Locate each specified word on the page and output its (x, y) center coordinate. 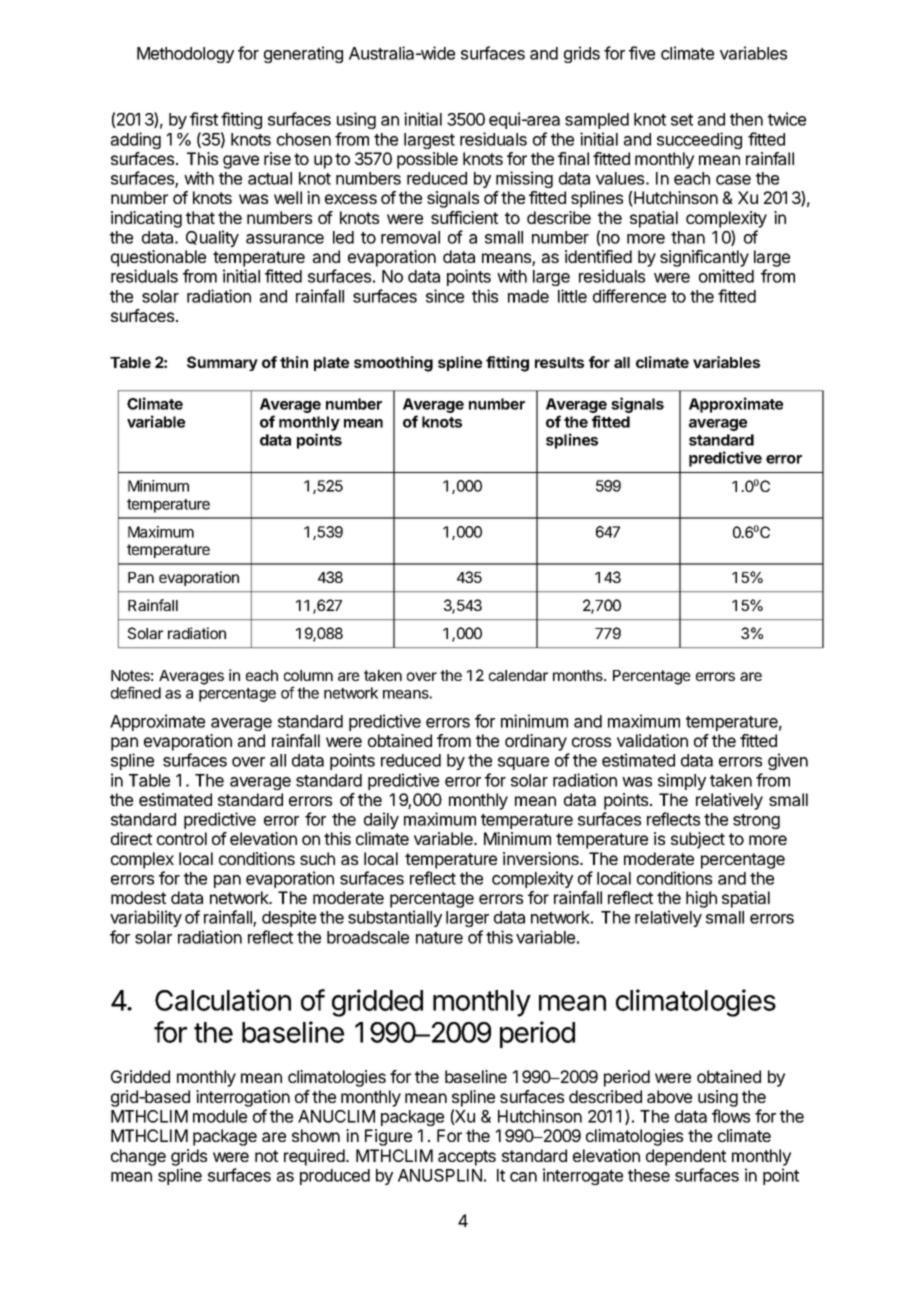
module (220, 1116)
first (204, 119)
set (682, 120)
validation (652, 740)
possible (427, 160)
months (579, 675)
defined (136, 692)
